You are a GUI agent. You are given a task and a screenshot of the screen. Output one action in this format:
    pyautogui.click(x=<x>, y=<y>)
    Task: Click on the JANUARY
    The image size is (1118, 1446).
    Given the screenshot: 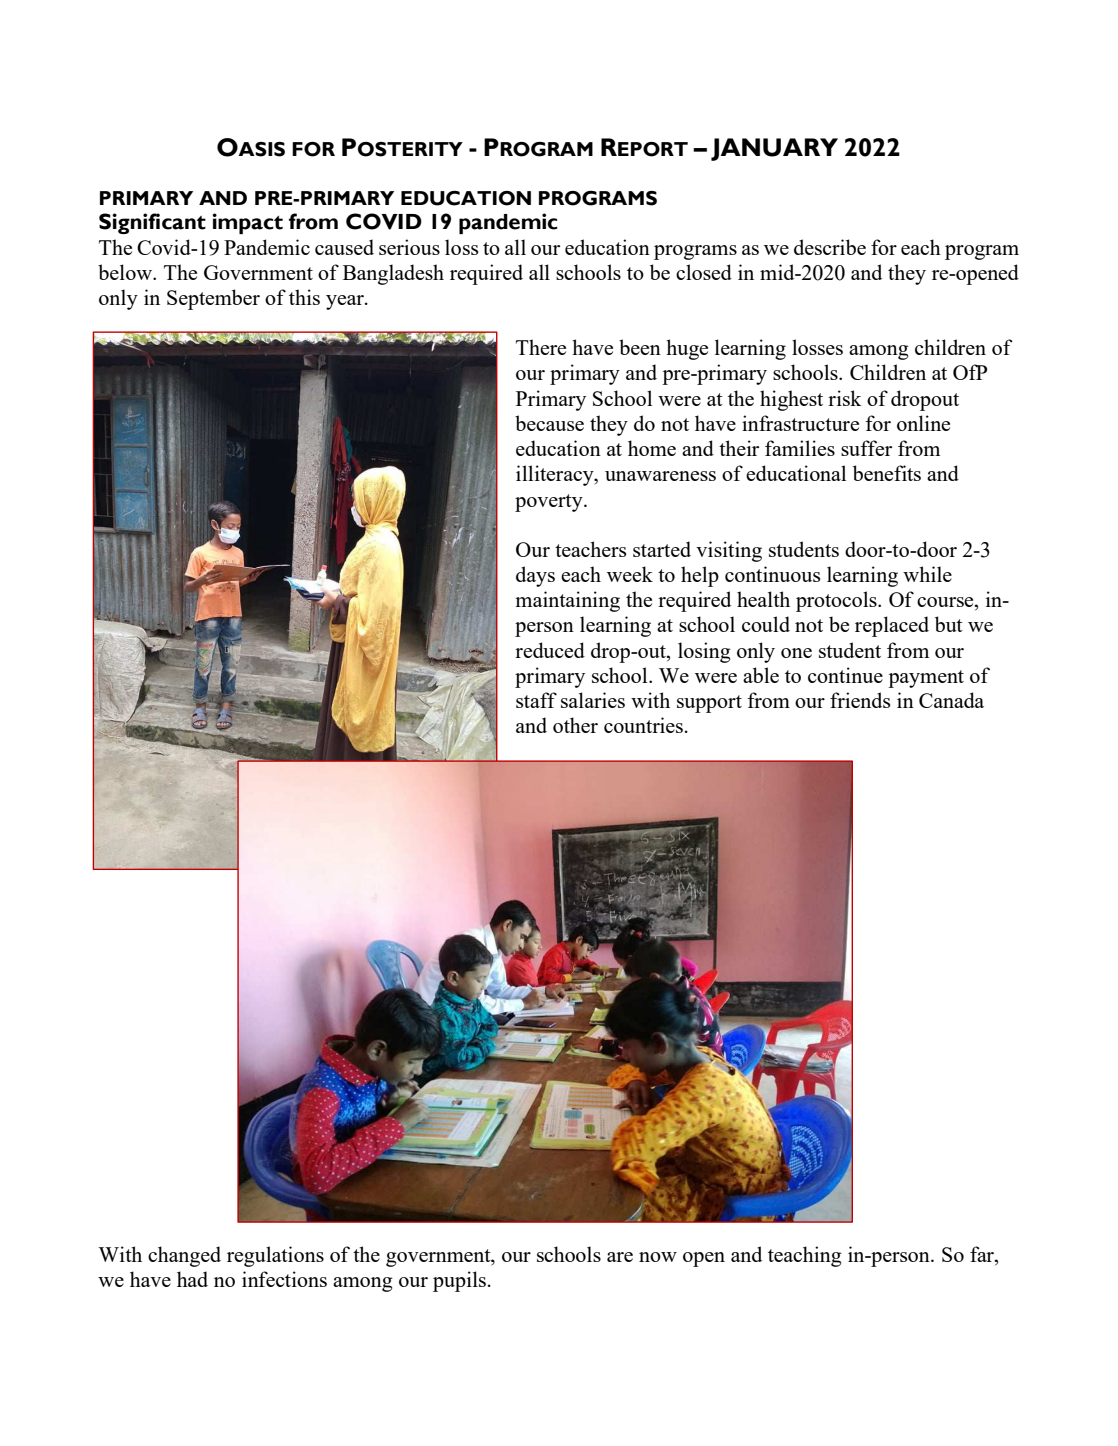 What is the action you would take?
    pyautogui.click(x=774, y=149)
